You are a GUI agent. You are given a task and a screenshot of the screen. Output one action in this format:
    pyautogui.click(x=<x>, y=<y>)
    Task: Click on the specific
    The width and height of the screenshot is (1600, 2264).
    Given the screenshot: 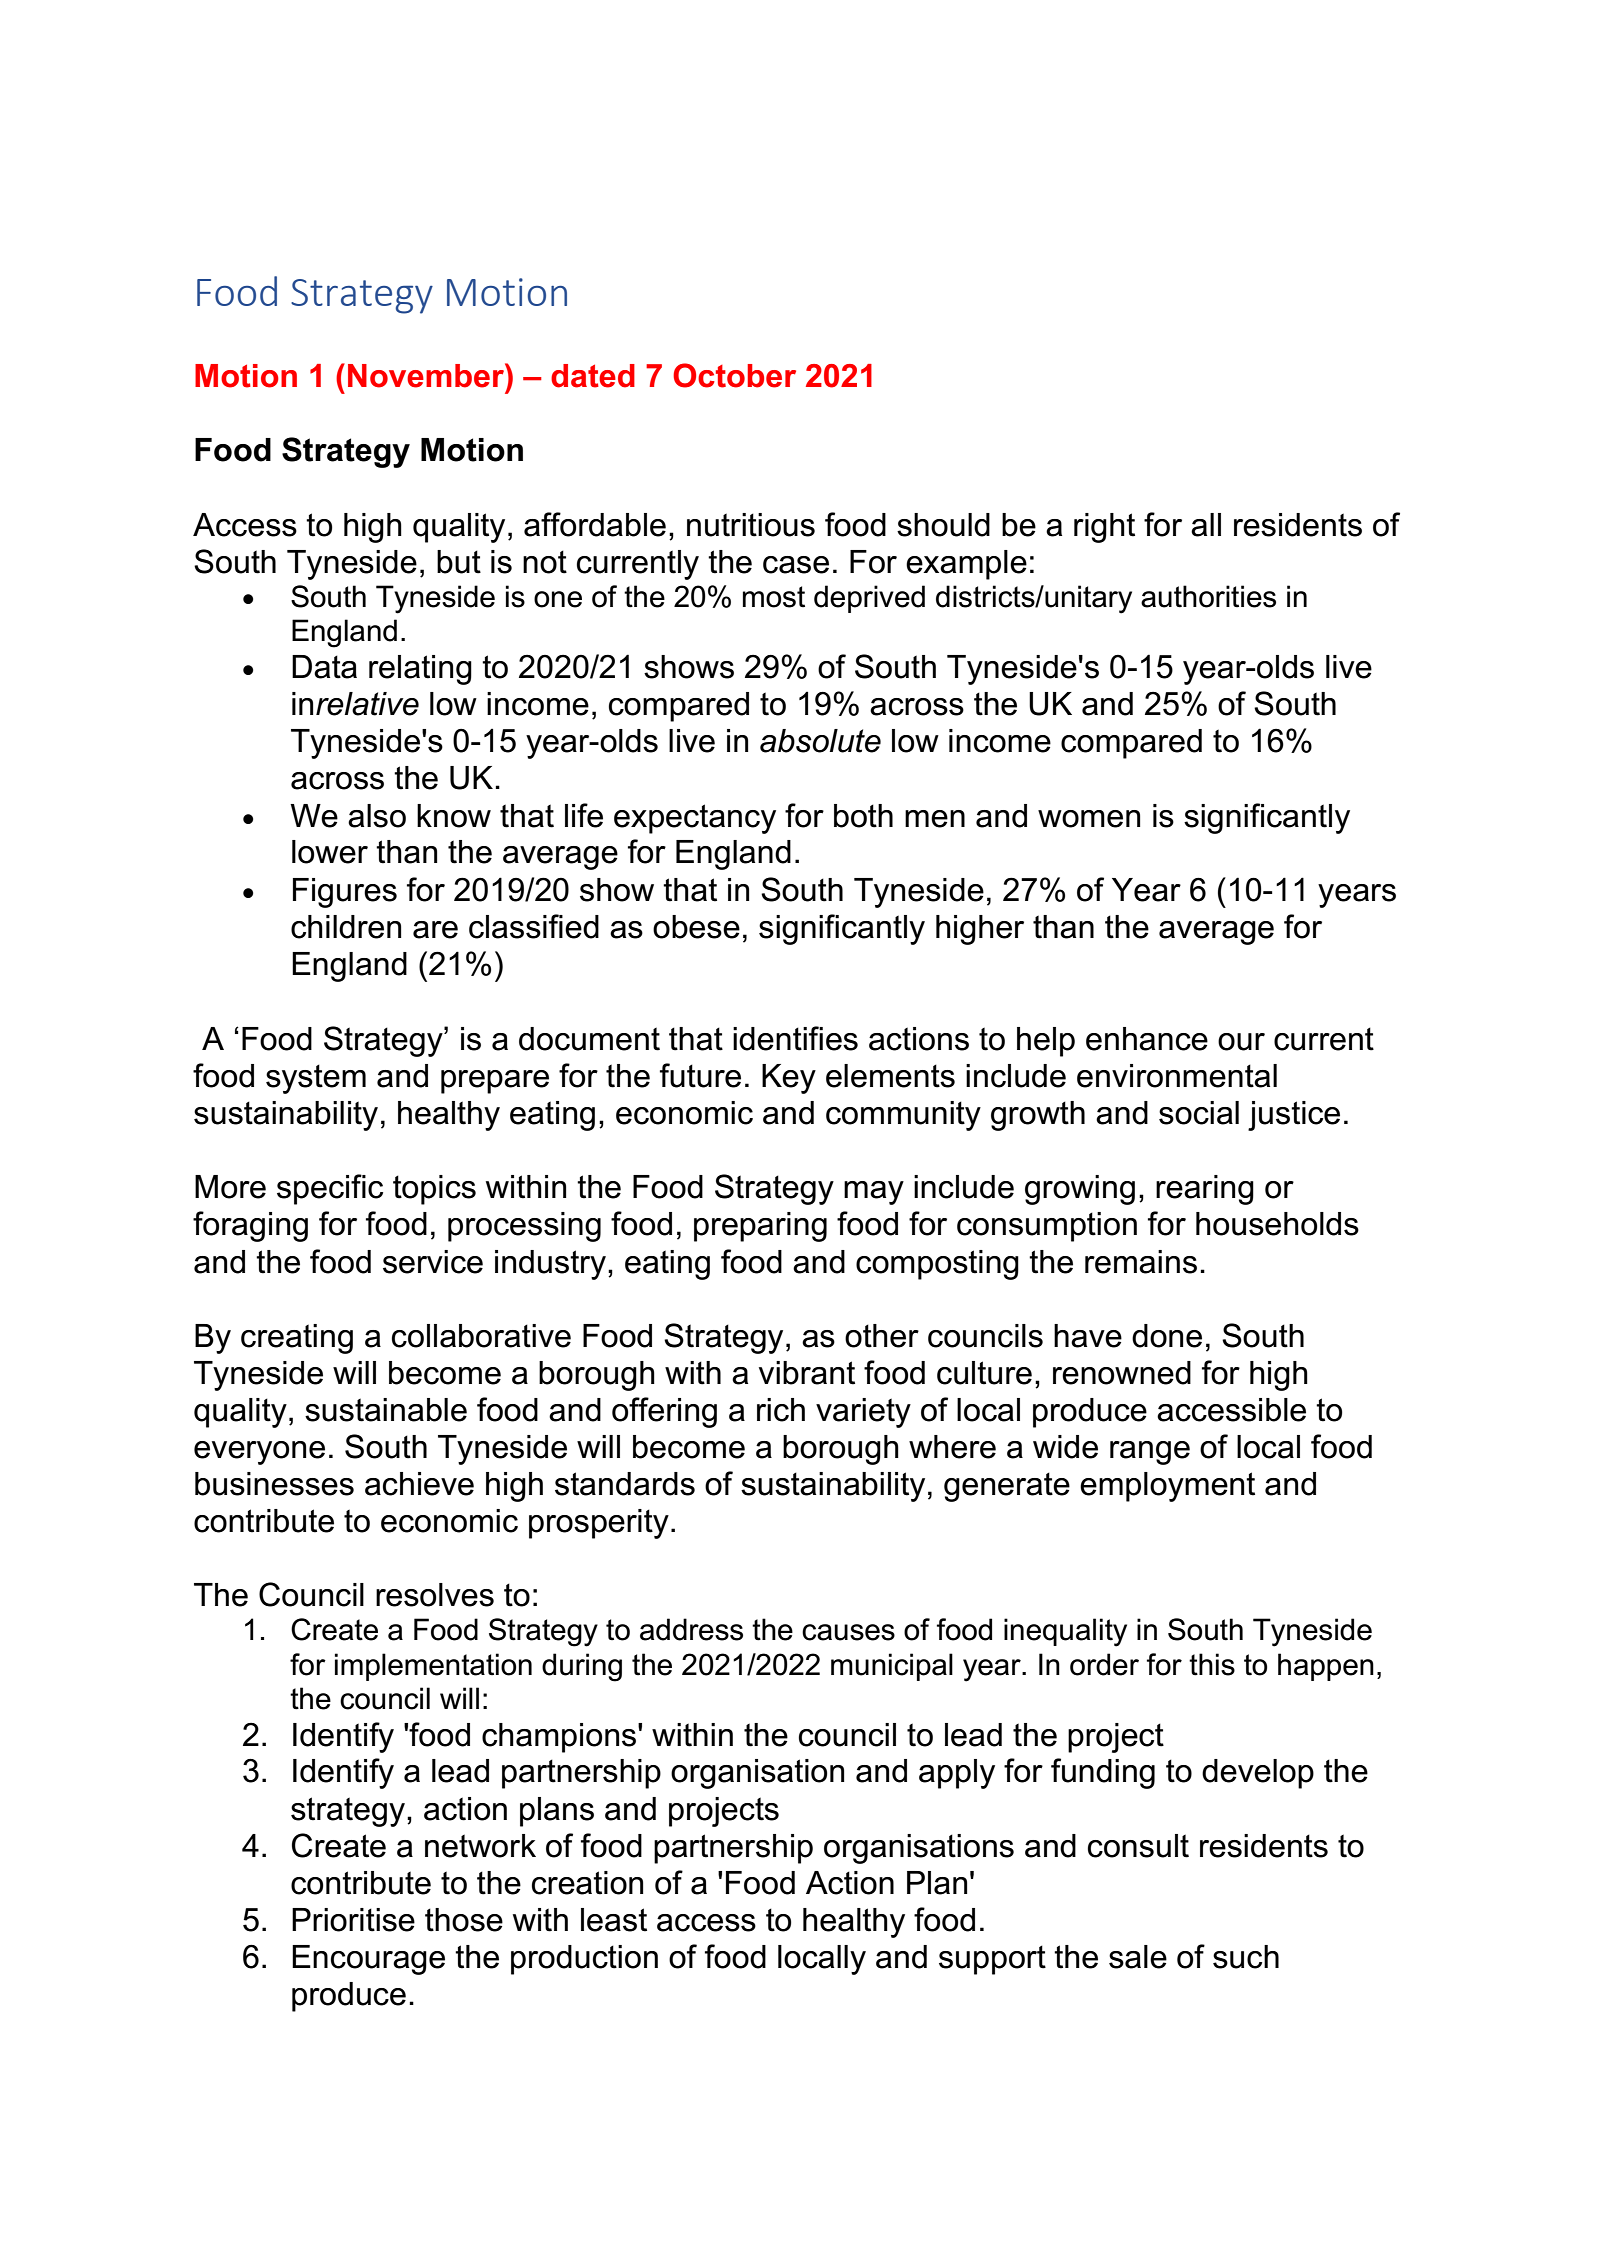 What is the action you would take?
    pyautogui.click(x=330, y=1189)
